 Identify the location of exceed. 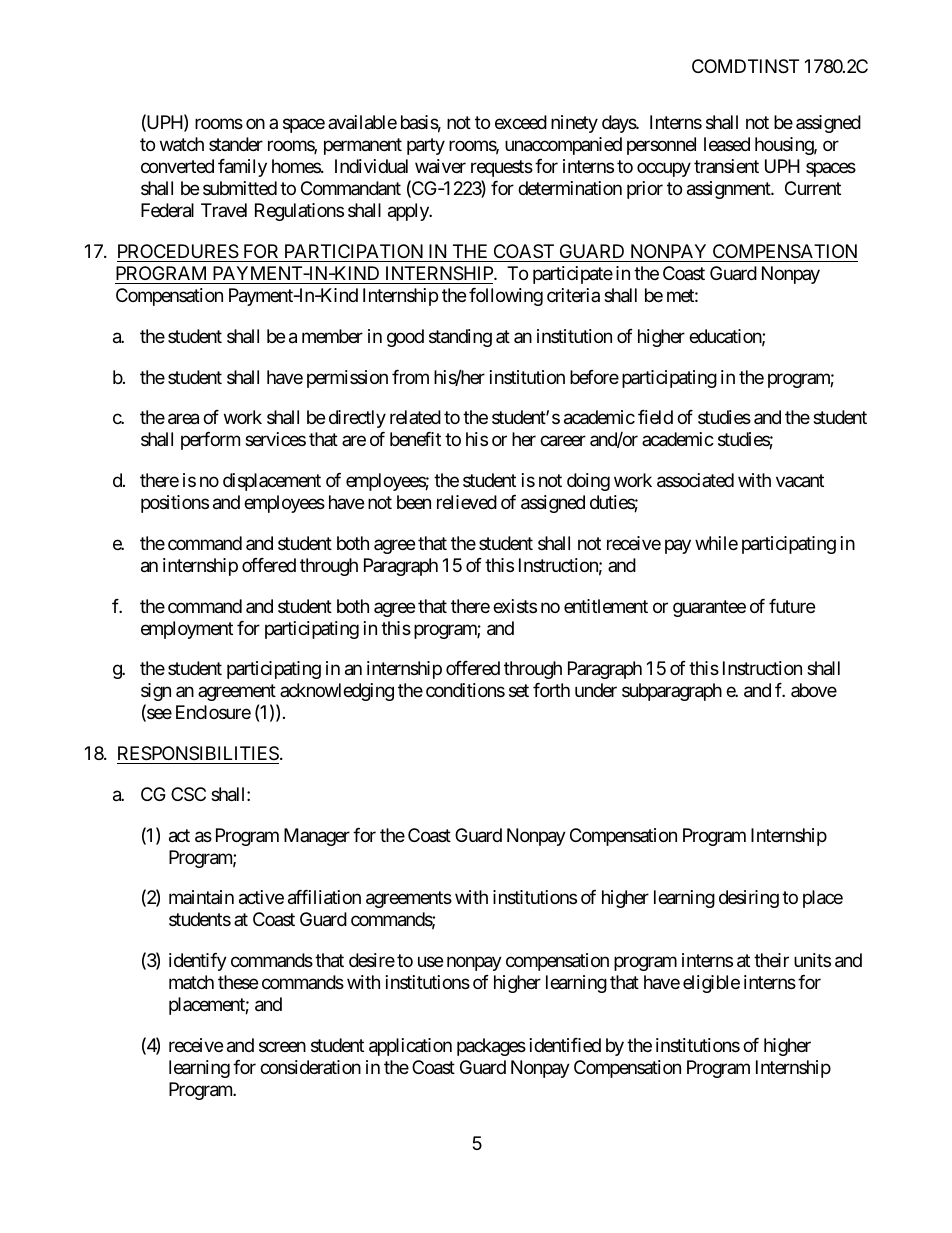
(521, 122).
